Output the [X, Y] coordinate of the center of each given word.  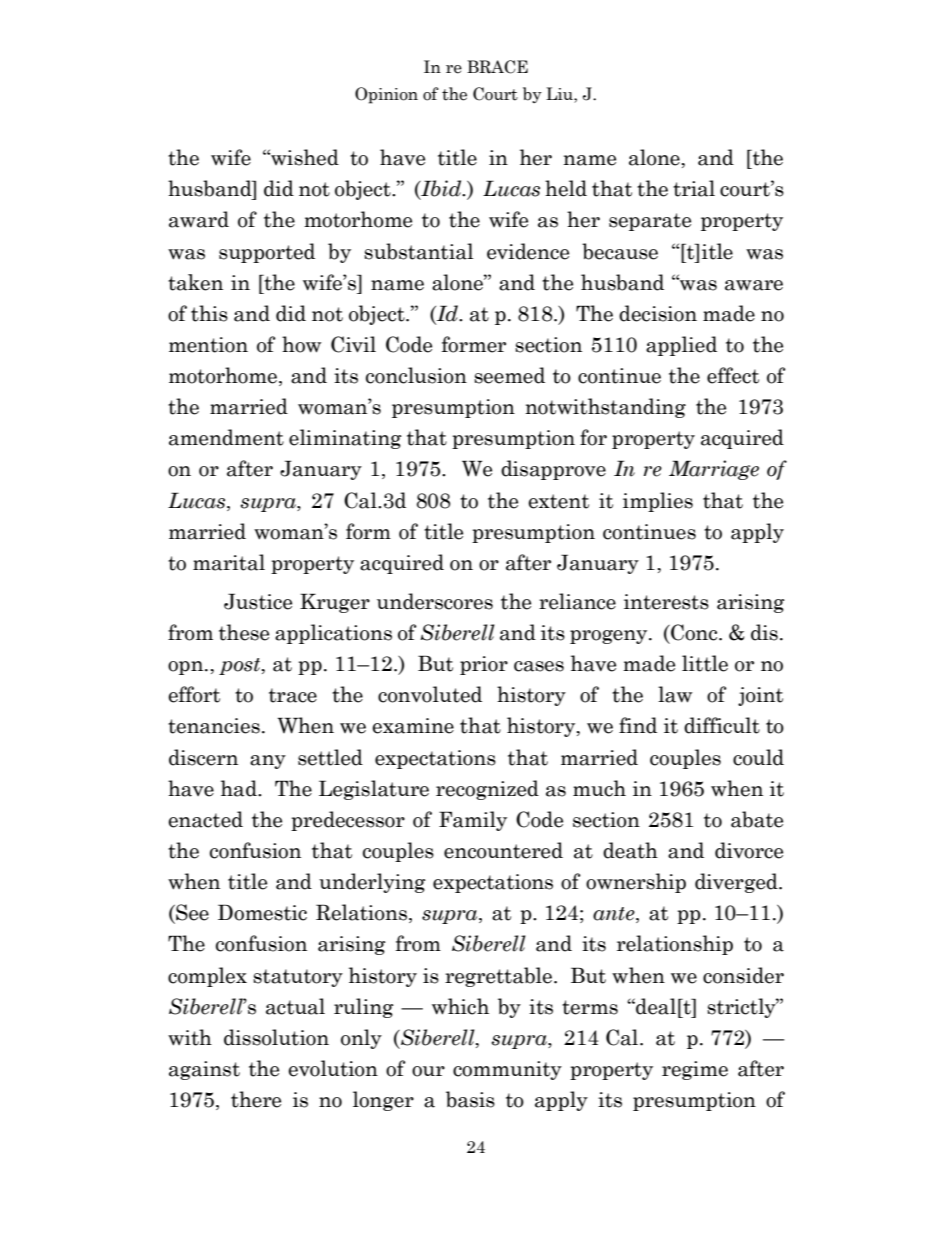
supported [267, 253]
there [256, 1099]
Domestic [262, 912]
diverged [737, 883]
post [241, 666]
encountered [503, 850]
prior [484, 665]
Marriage [714, 470]
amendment [226, 437]
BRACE [497, 67]
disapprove [553, 470]
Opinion [386, 95]
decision [658, 313]
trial [694, 188]
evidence [528, 251]
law [675, 694]
